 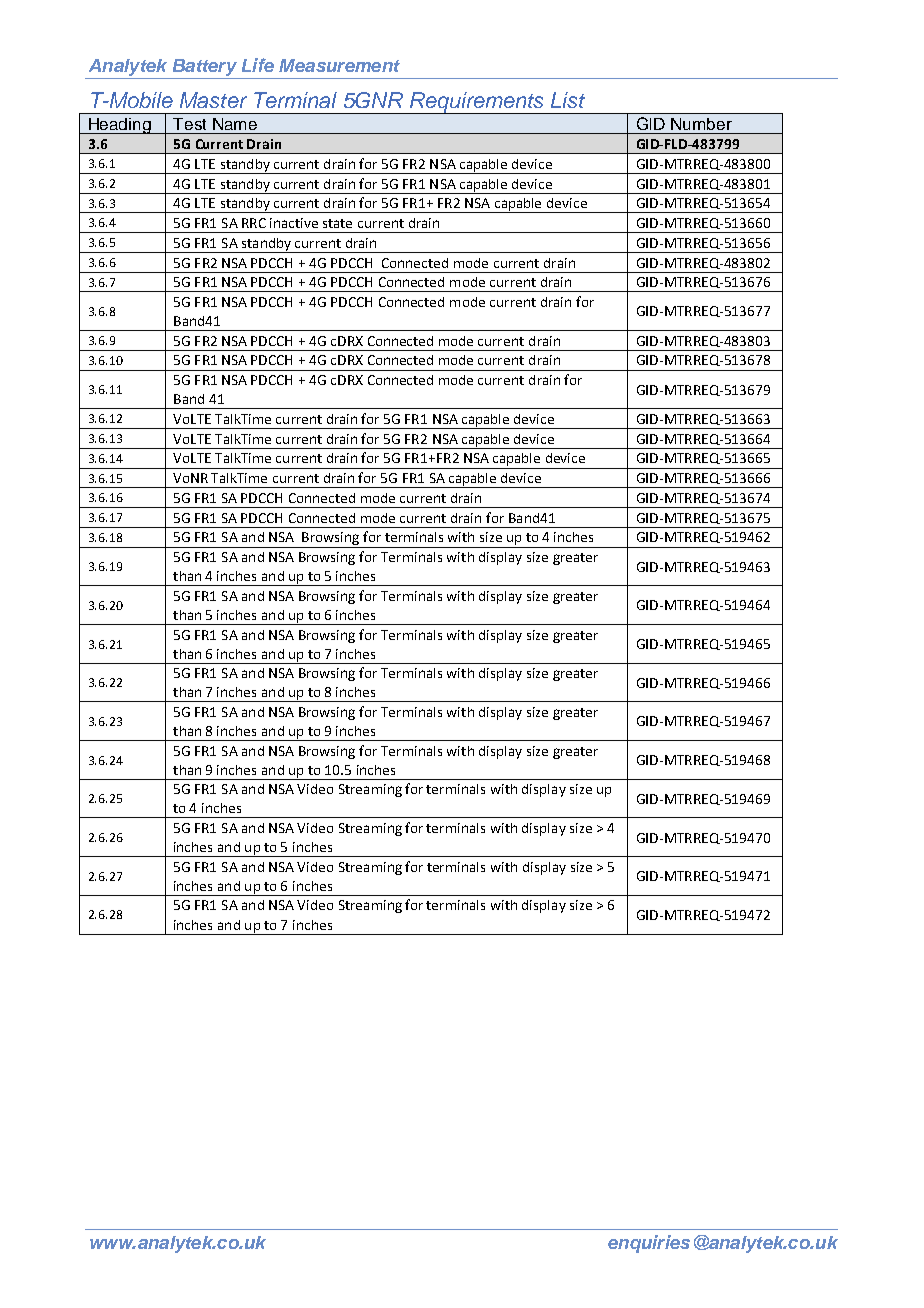 What do you see at coordinates (294, 223) in the document?
I see `inactive` at bounding box center [294, 223].
